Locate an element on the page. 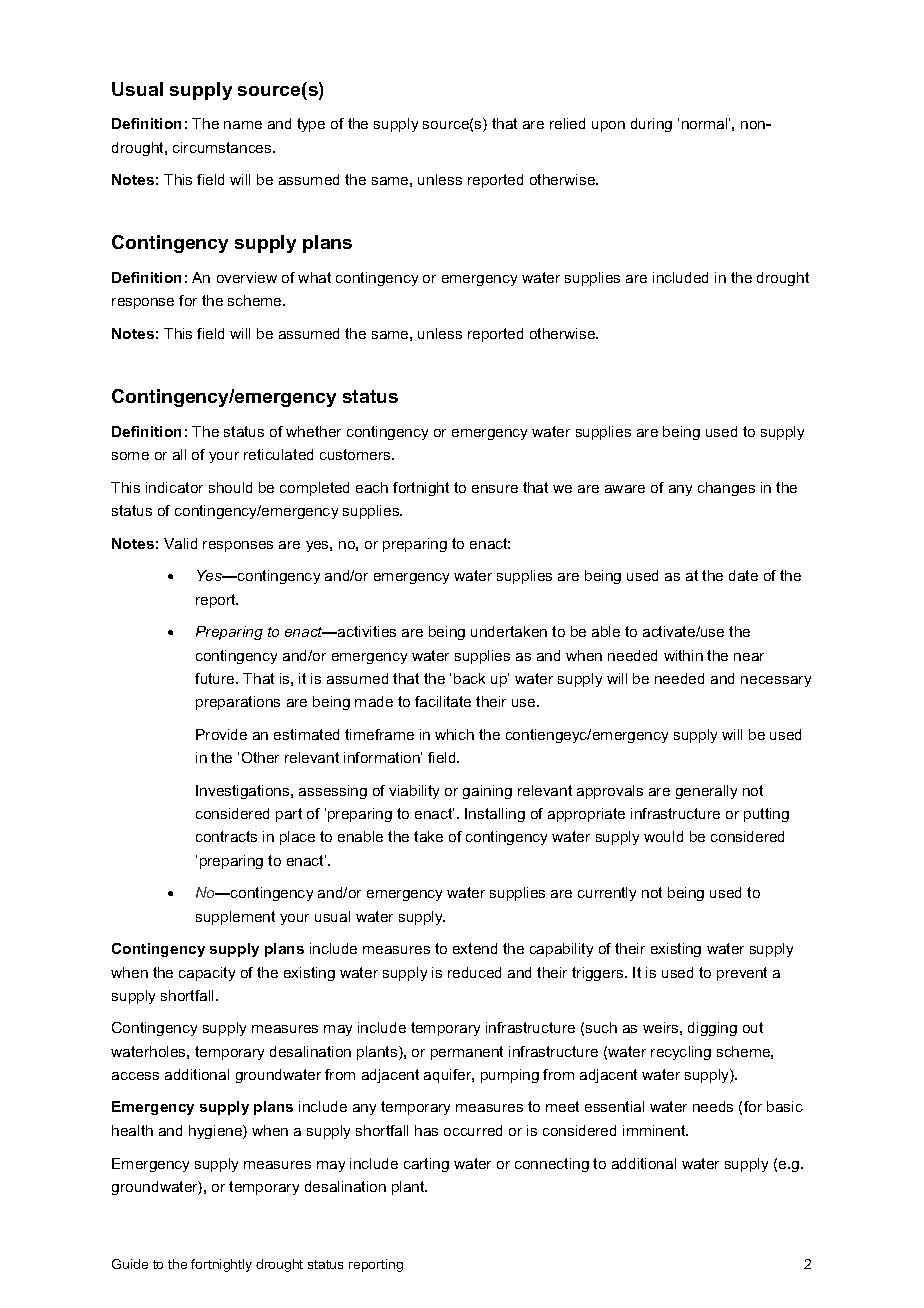 This document has height=1308, width=924. name is located at coordinates (243, 125).
